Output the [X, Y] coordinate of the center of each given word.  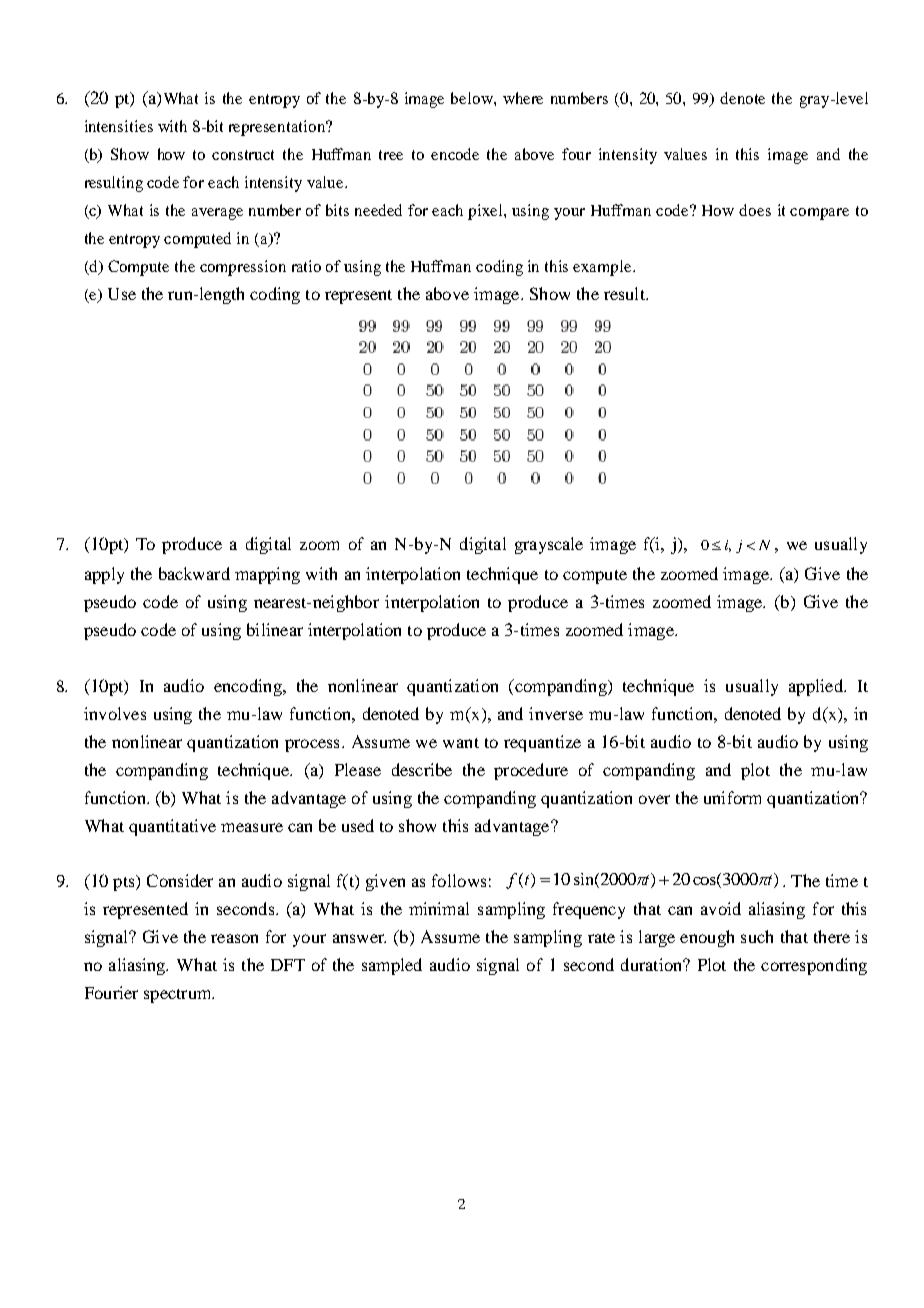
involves [115, 713]
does [755, 210]
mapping [267, 575]
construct [243, 155]
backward [194, 573]
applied [817, 687]
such [757, 936]
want [461, 743]
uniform [732, 797]
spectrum [179, 996]
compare [819, 214]
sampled [392, 966]
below [473, 98]
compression [243, 268]
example [603, 268]
